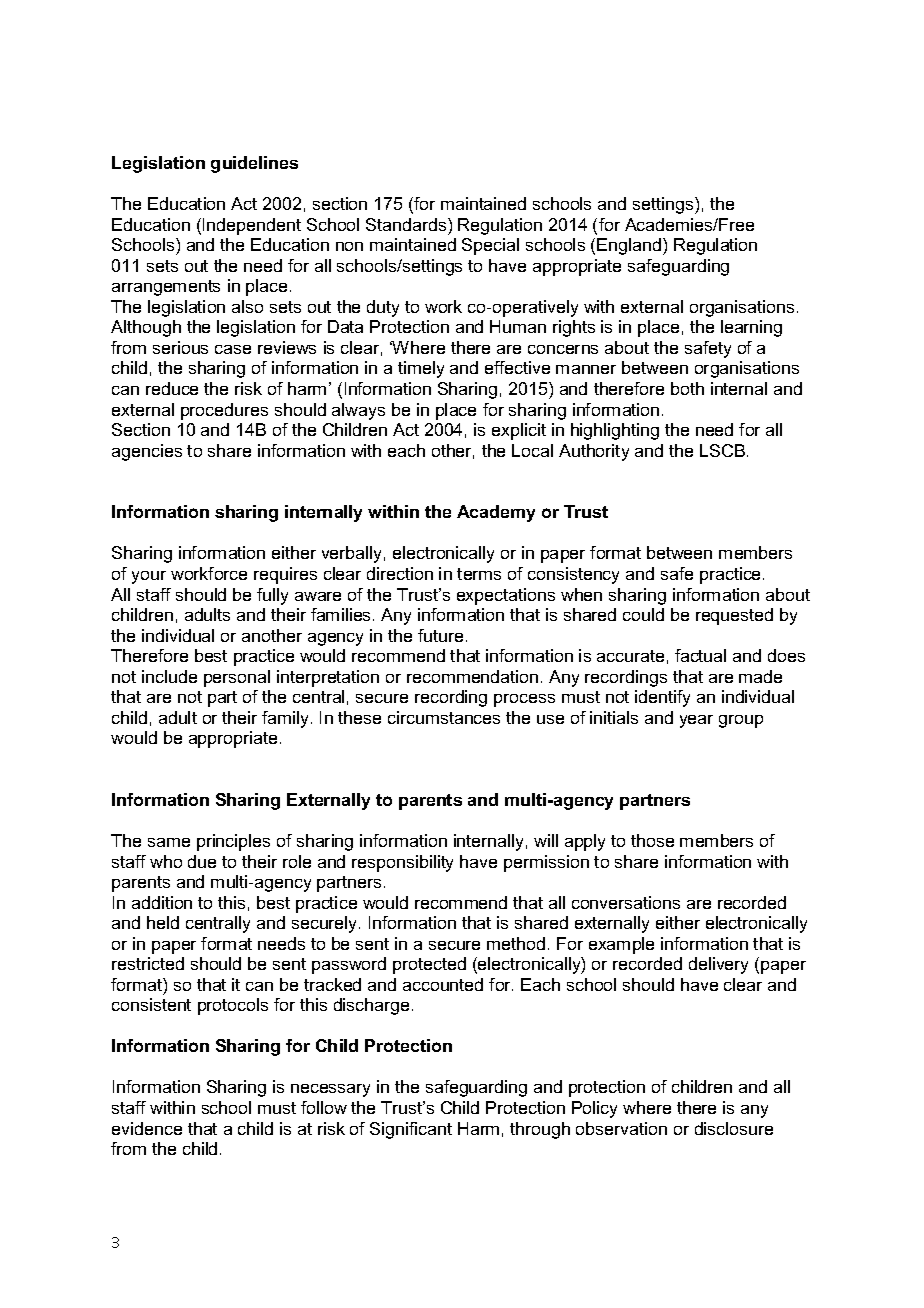 The height and width of the image is (1308, 924). I want to click on evidence, so click(147, 1128).
